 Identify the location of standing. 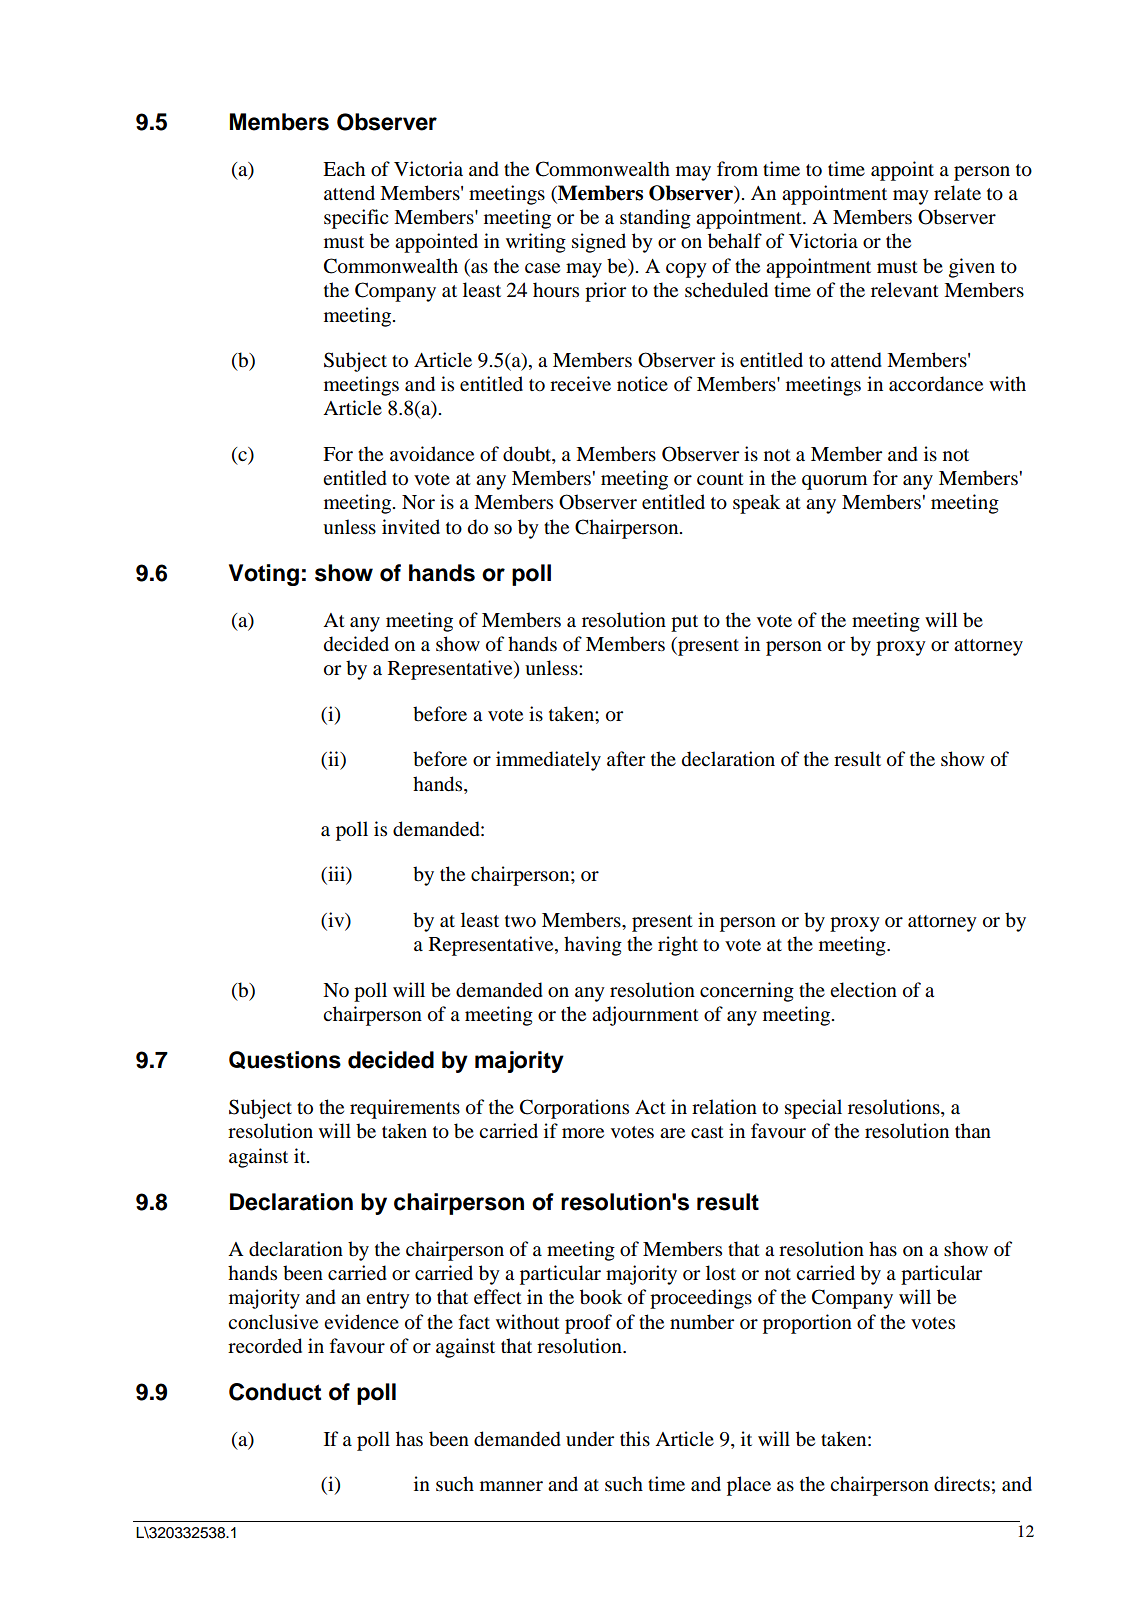
(655, 219).
